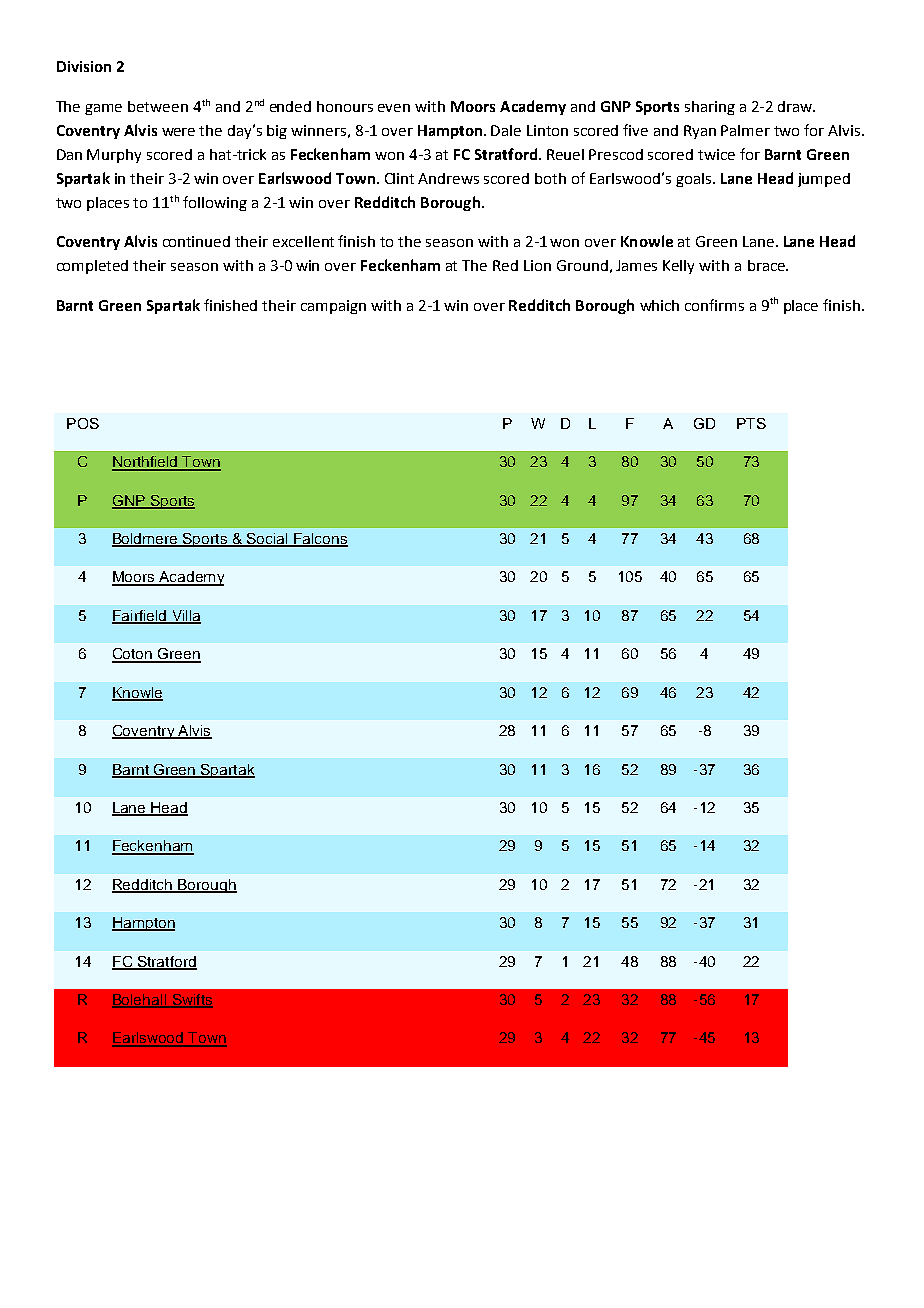  I want to click on Lion, so click(537, 265).
